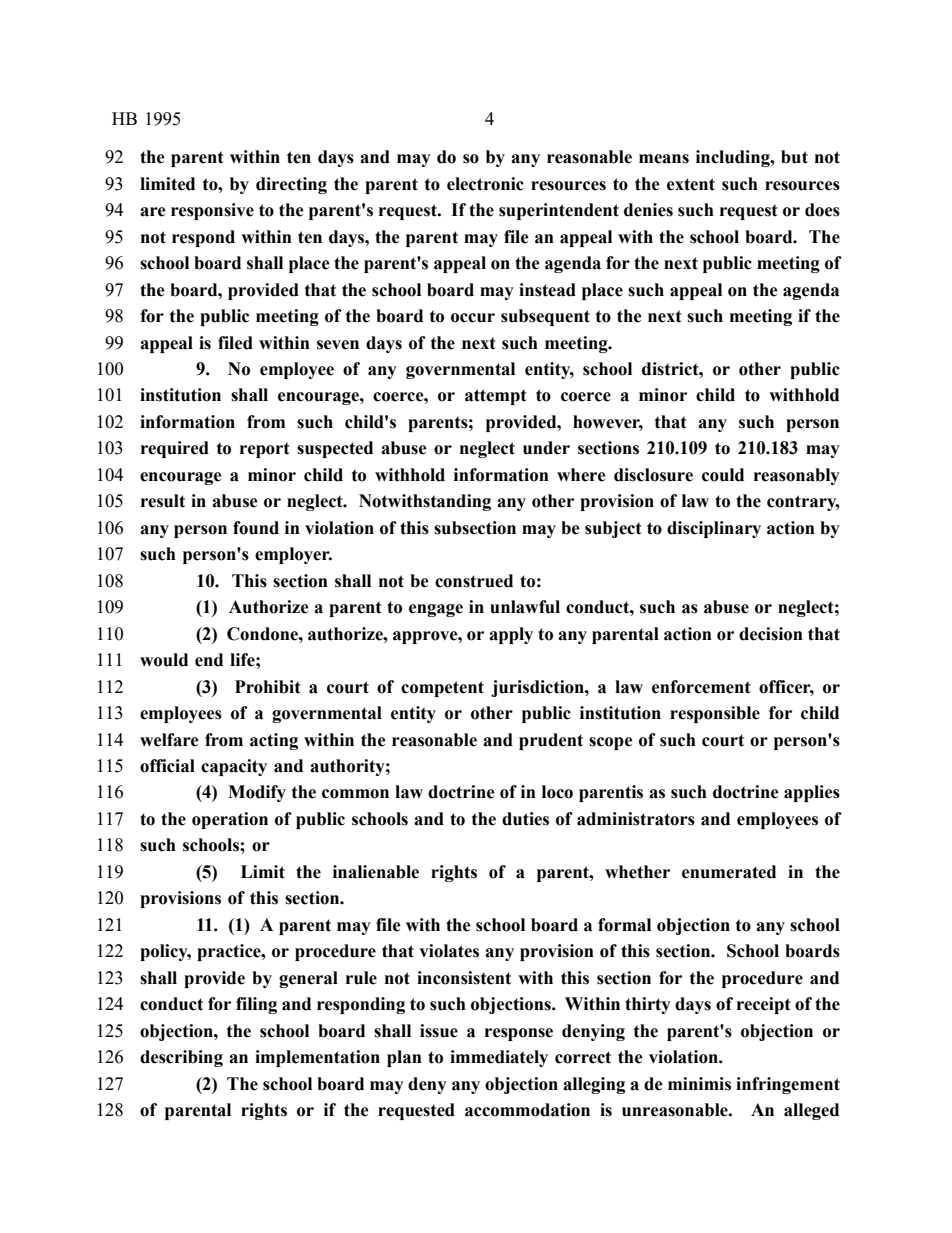 The image size is (952, 1233). What do you see at coordinates (181, 1058) in the page?
I see `describing` at bounding box center [181, 1058].
